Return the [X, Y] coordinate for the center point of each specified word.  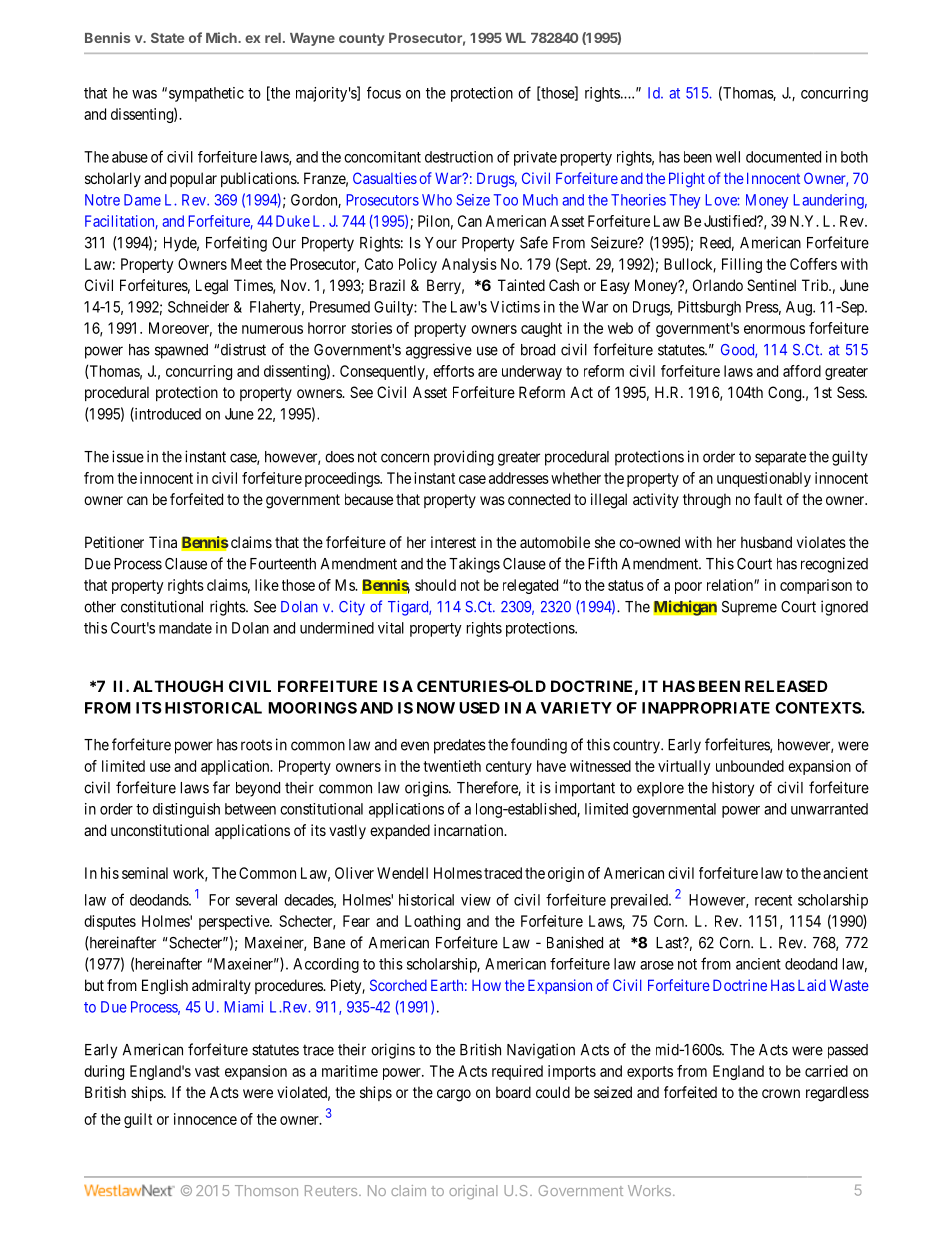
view [476, 900]
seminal [145, 873]
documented [783, 157]
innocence [205, 1119]
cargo [454, 1095]
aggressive [439, 351]
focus [384, 92]
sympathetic [206, 94]
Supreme [749, 608]
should [435, 585]
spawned [181, 351]
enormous [774, 329]
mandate [185, 628]
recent [773, 900]
